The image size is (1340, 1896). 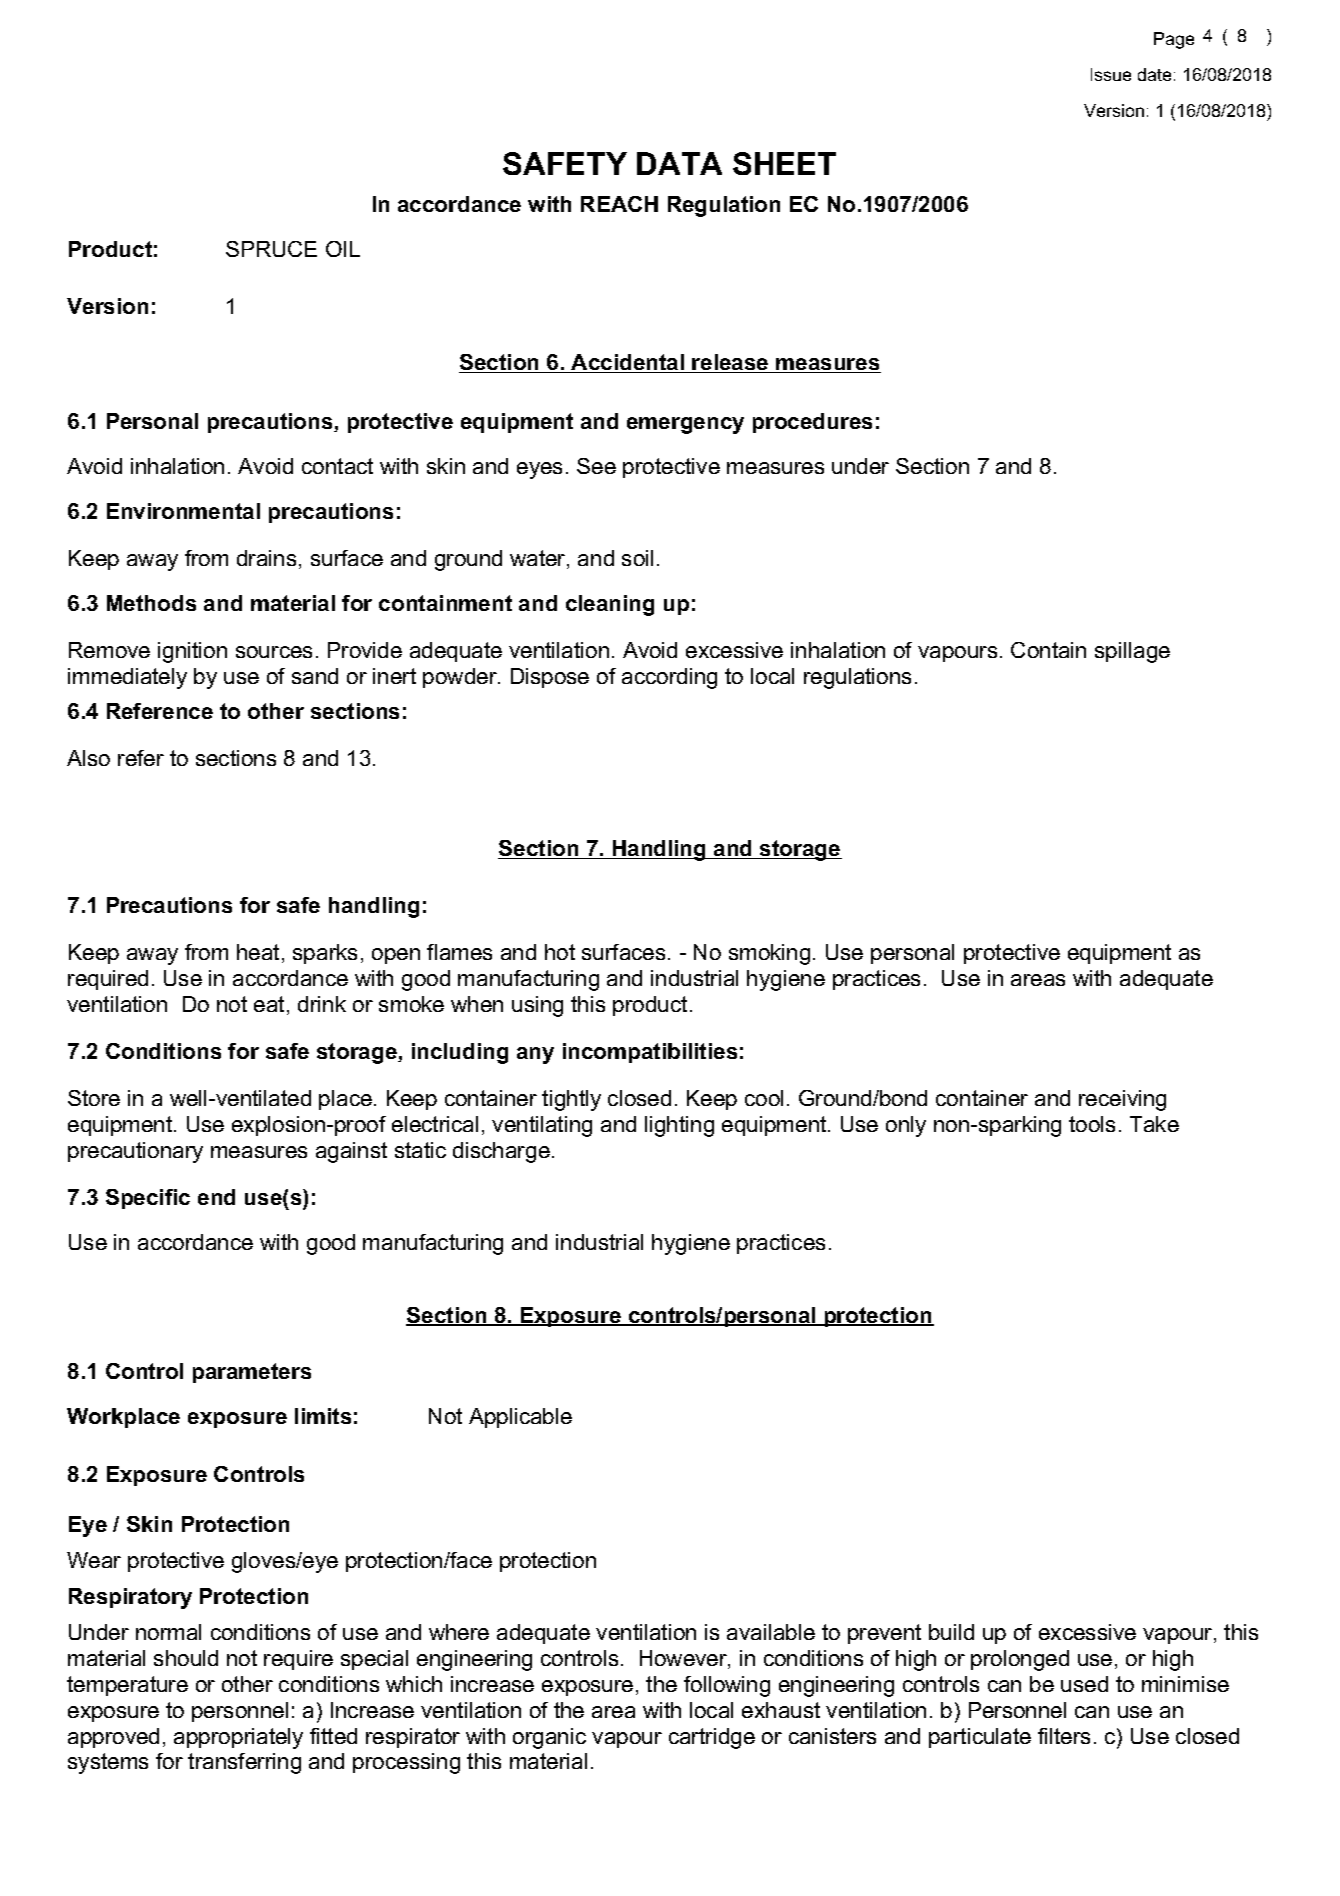 What do you see at coordinates (619, 204) in the screenshot?
I see `REACH` at bounding box center [619, 204].
